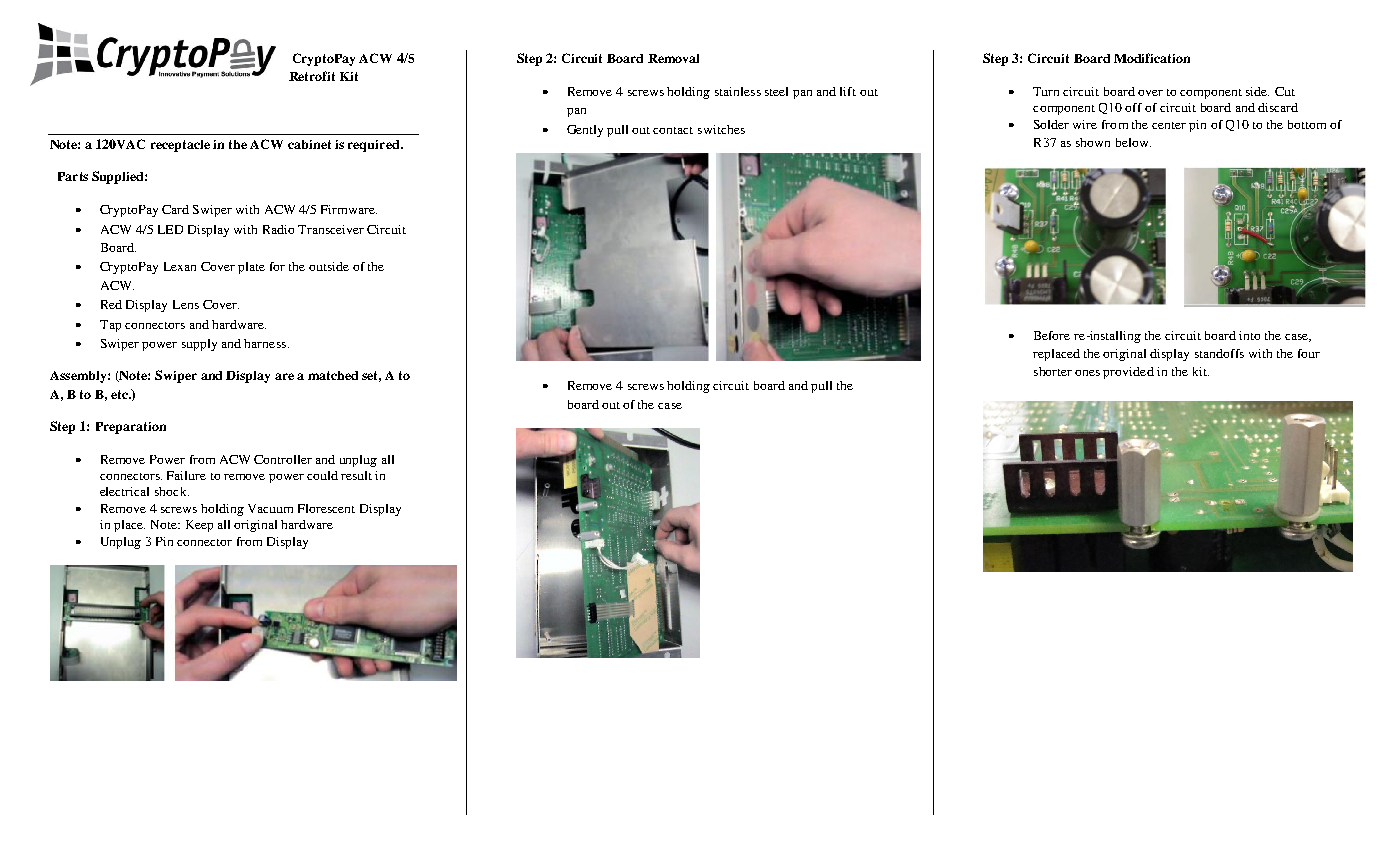 This image has width=1400, height=850. I want to click on Transceiver, so click(331, 229).
